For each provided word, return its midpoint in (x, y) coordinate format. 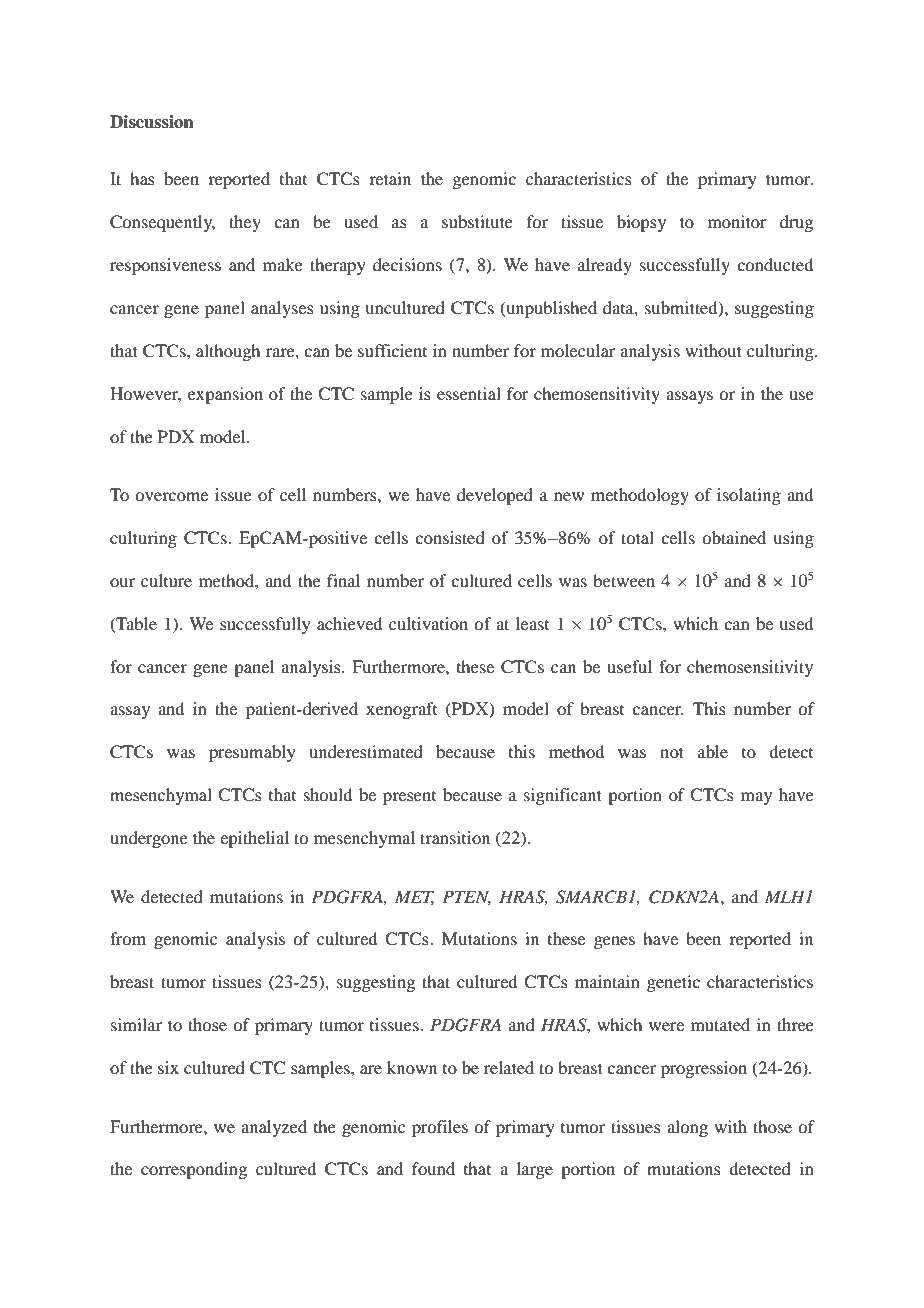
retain (390, 178)
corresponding (194, 1170)
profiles (440, 1128)
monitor (737, 221)
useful (629, 666)
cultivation (428, 623)
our (122, 582)
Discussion (152, 122)
